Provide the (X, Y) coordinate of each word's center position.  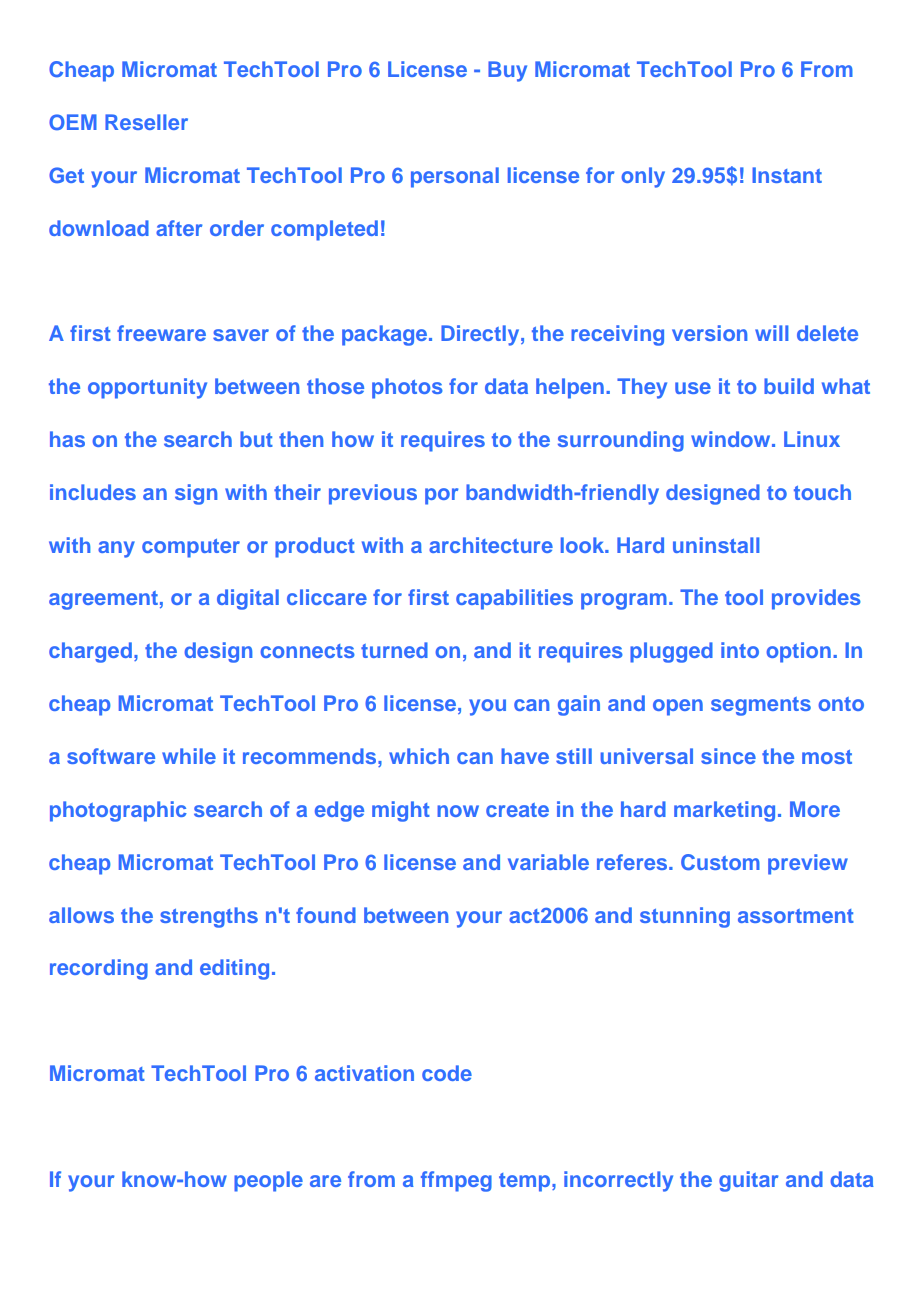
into (740, 650)
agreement (103, 600)
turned (394, 650)
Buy (507, 71)
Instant (787, 175)
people (268, 1181)
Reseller (146, 122)
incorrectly (618, 1181)
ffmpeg (456, 1181)
